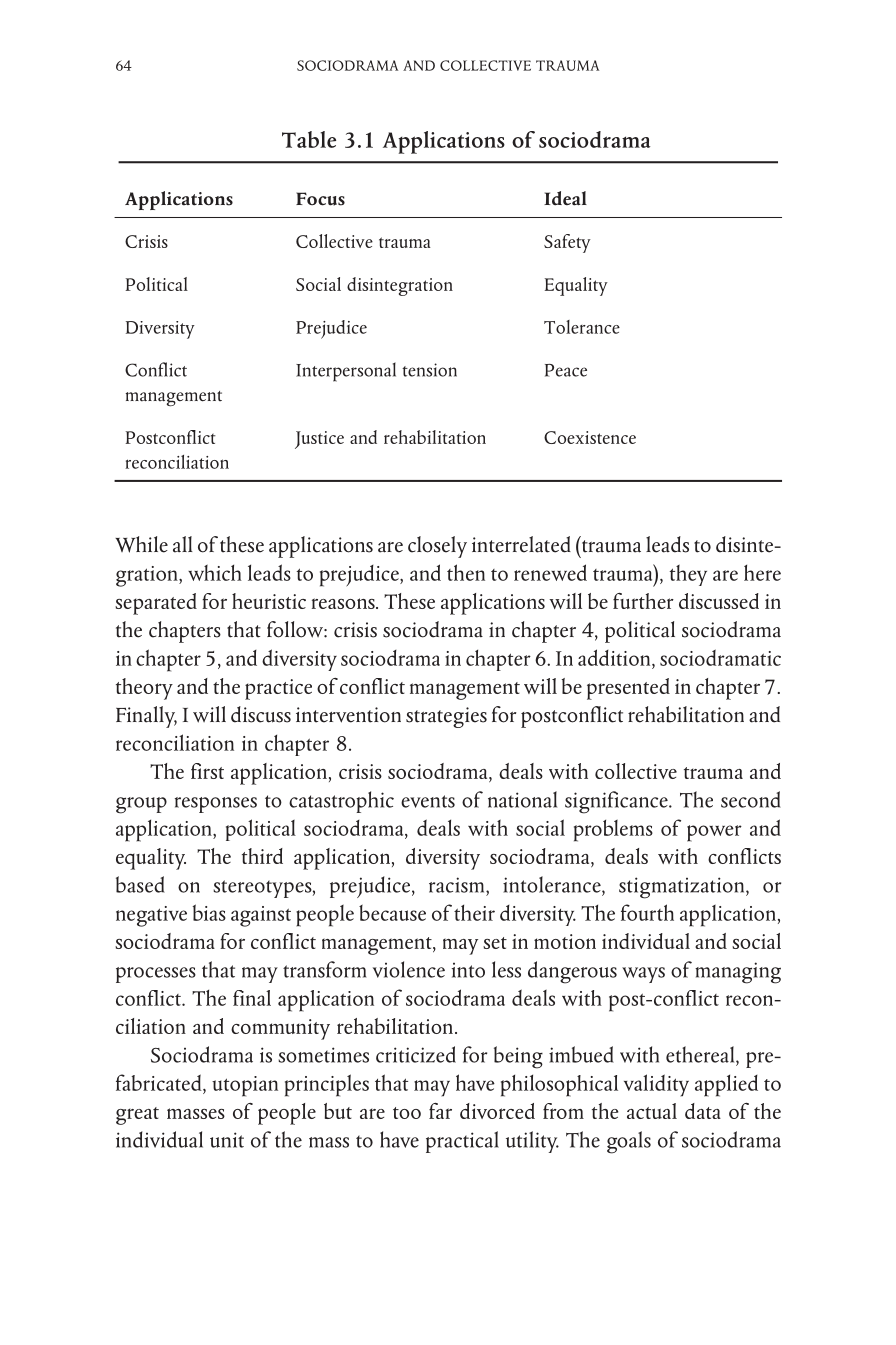 Image resolution: width=896 pixels, height=1345 pixels. Describe the element at coordinates (309, 139) in the image. I see `Table` at that location.
